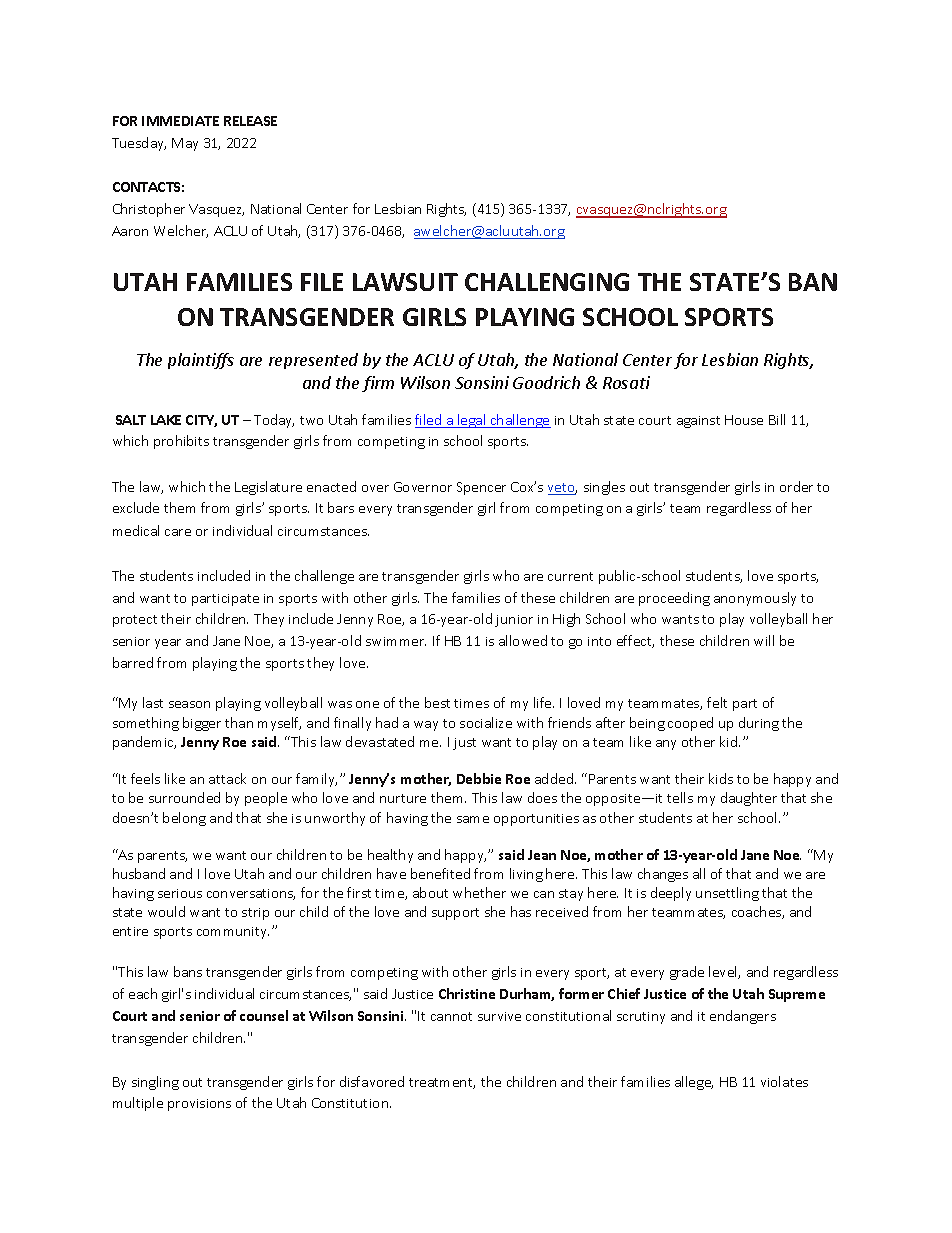 This page has height=1233, width=952. What do you see at coordinates (755, 599) in the page?
I see `anonymously` at bounding box center [755, 599].
